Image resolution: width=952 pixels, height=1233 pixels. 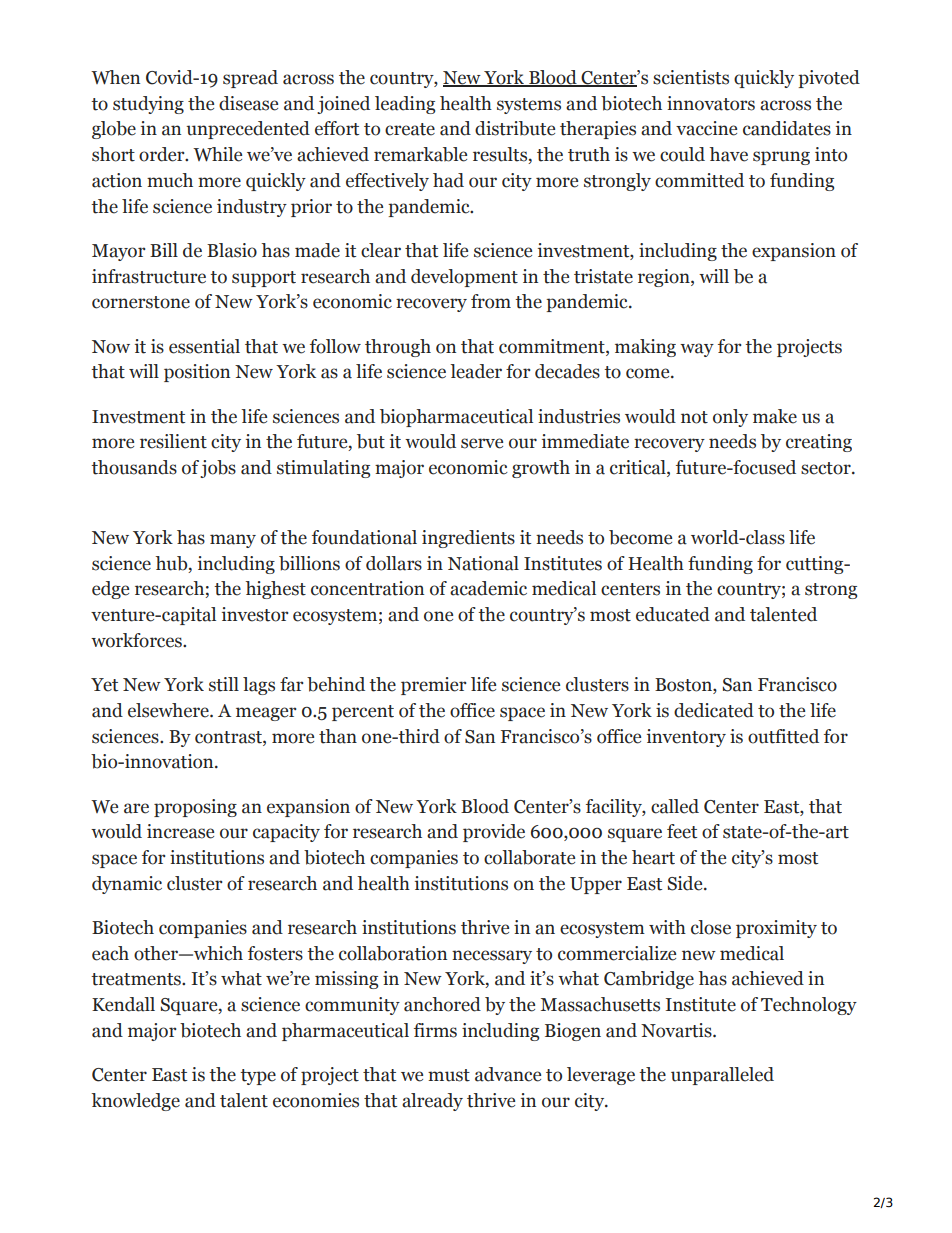 I want to click on educated, so click(x=673, y=614).
